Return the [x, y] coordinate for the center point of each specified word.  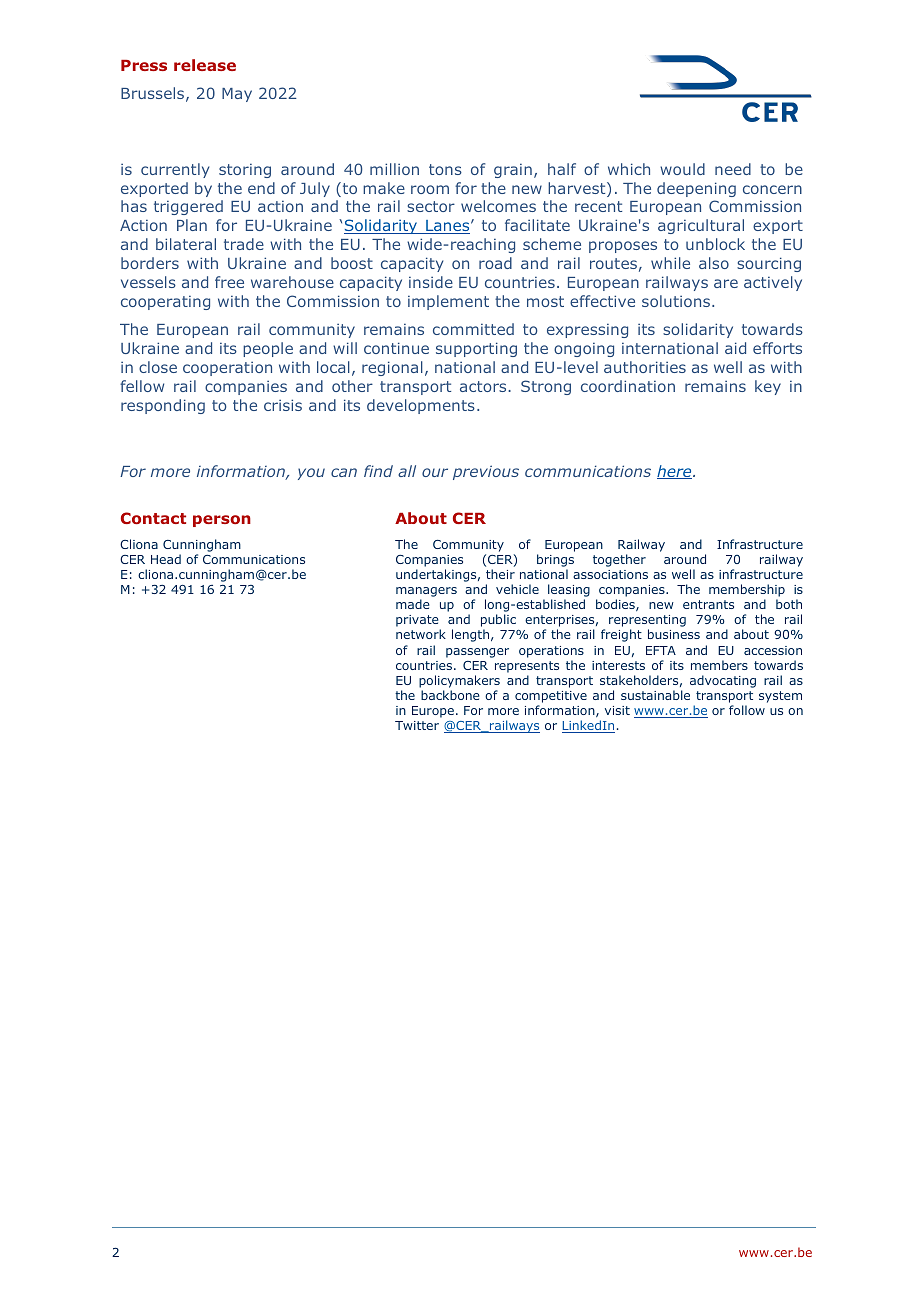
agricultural [701, 226]
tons [445, 169]
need [733, 169]
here [675, 472]
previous [486, 472]
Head [166, 559]
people [268, 349]
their [500, 574]
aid [735, 348]
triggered [188, 207]
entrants [708, 604]
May [237, 95]
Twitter [417, 725]
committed [473, 329]
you [311, 474]
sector [431, 206]
